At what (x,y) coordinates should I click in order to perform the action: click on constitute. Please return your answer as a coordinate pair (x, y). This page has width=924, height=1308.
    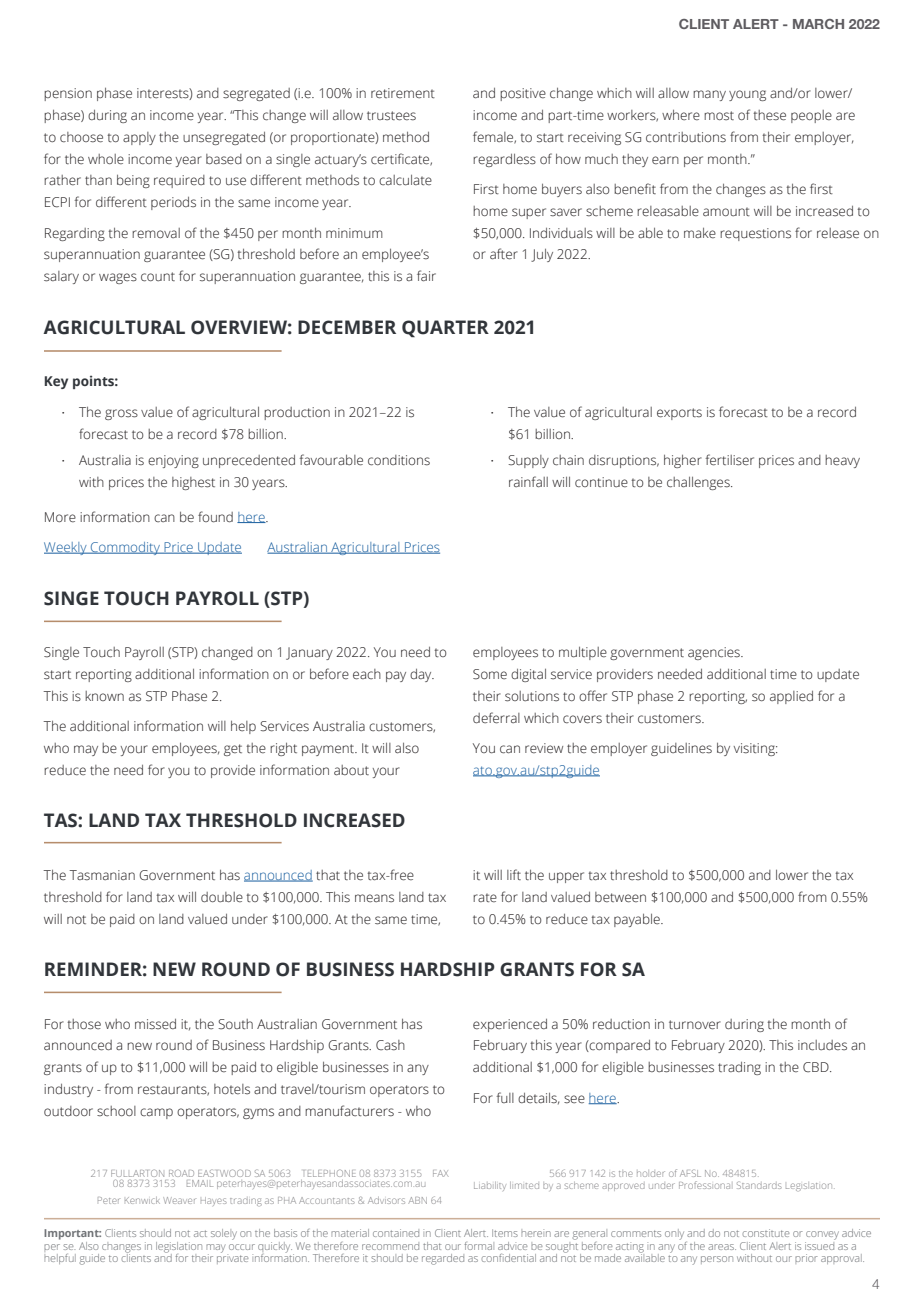
    Looking at the image, I should click on (766, 1233).
